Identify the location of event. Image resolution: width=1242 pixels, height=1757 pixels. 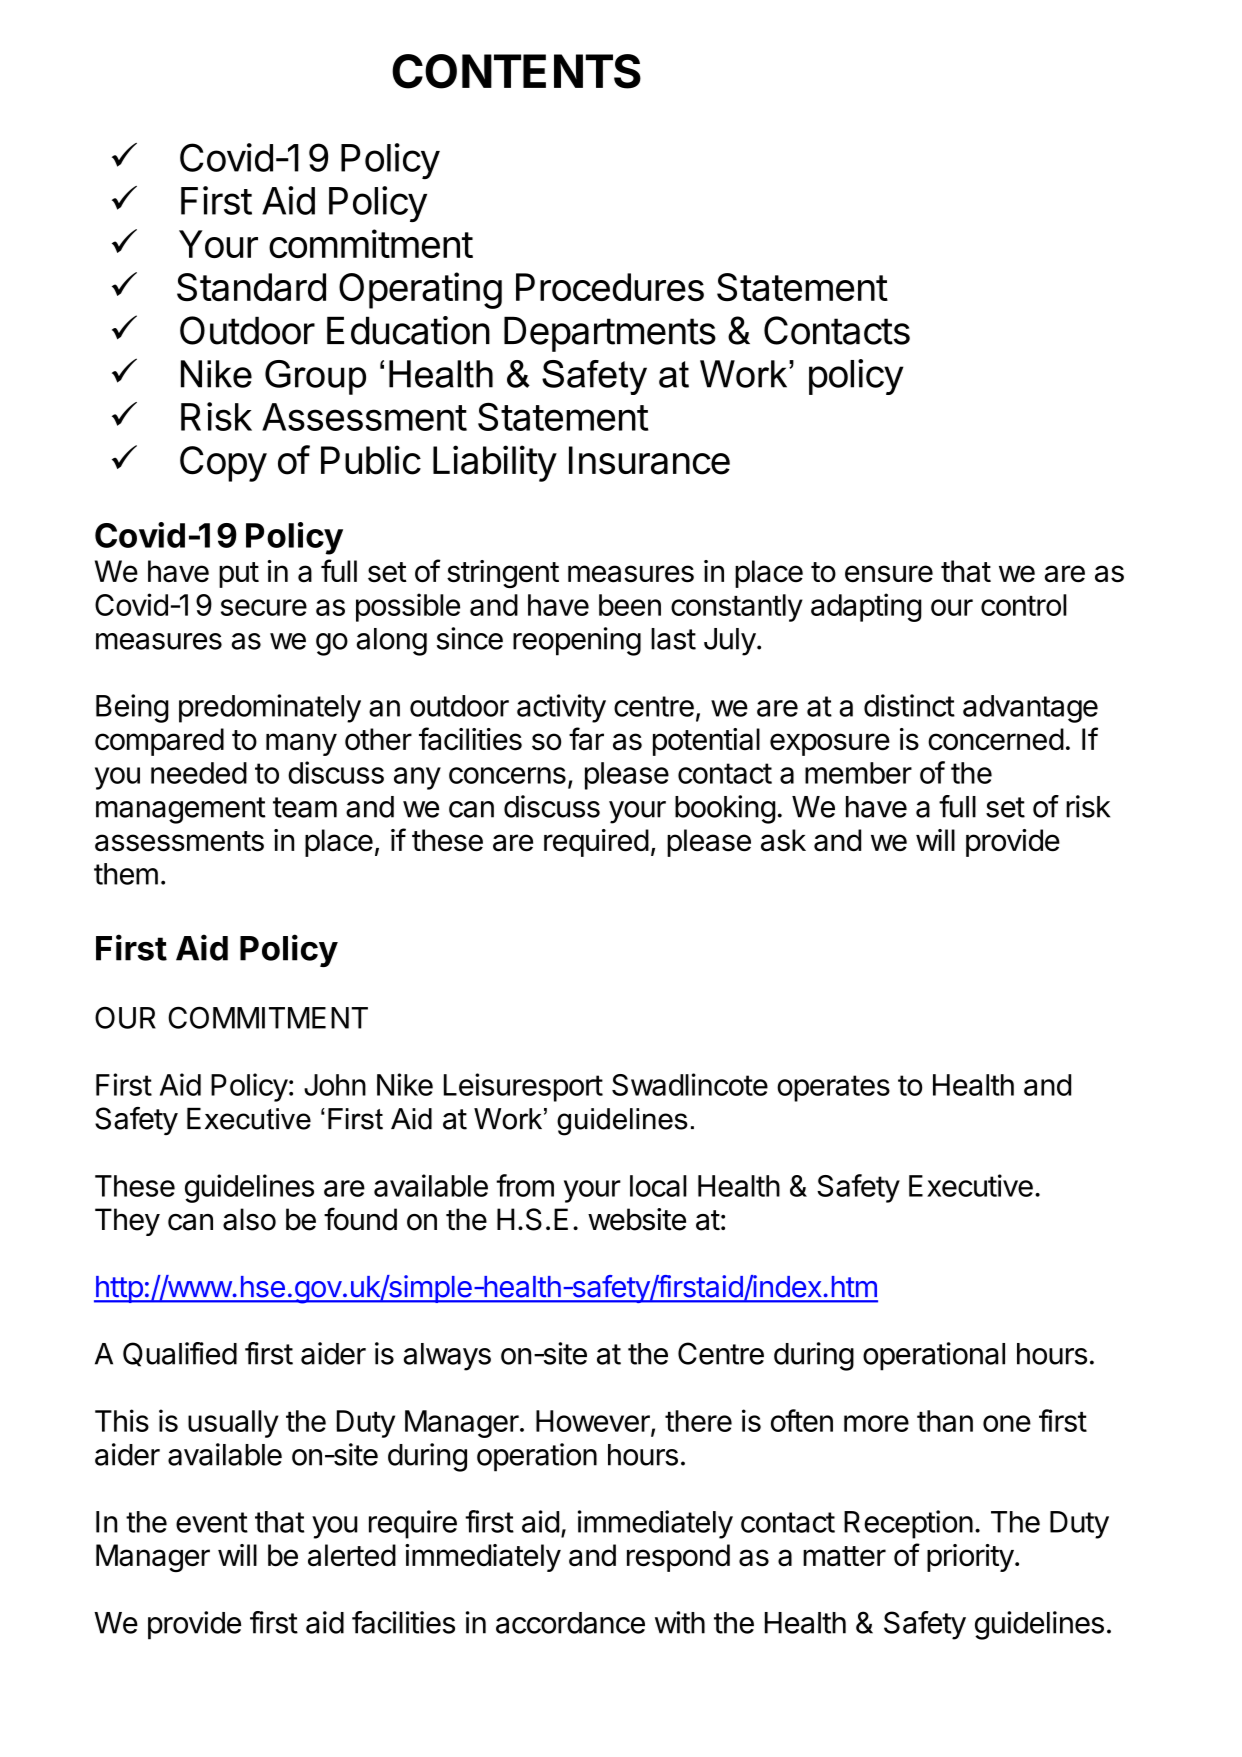
(212, 1522).
